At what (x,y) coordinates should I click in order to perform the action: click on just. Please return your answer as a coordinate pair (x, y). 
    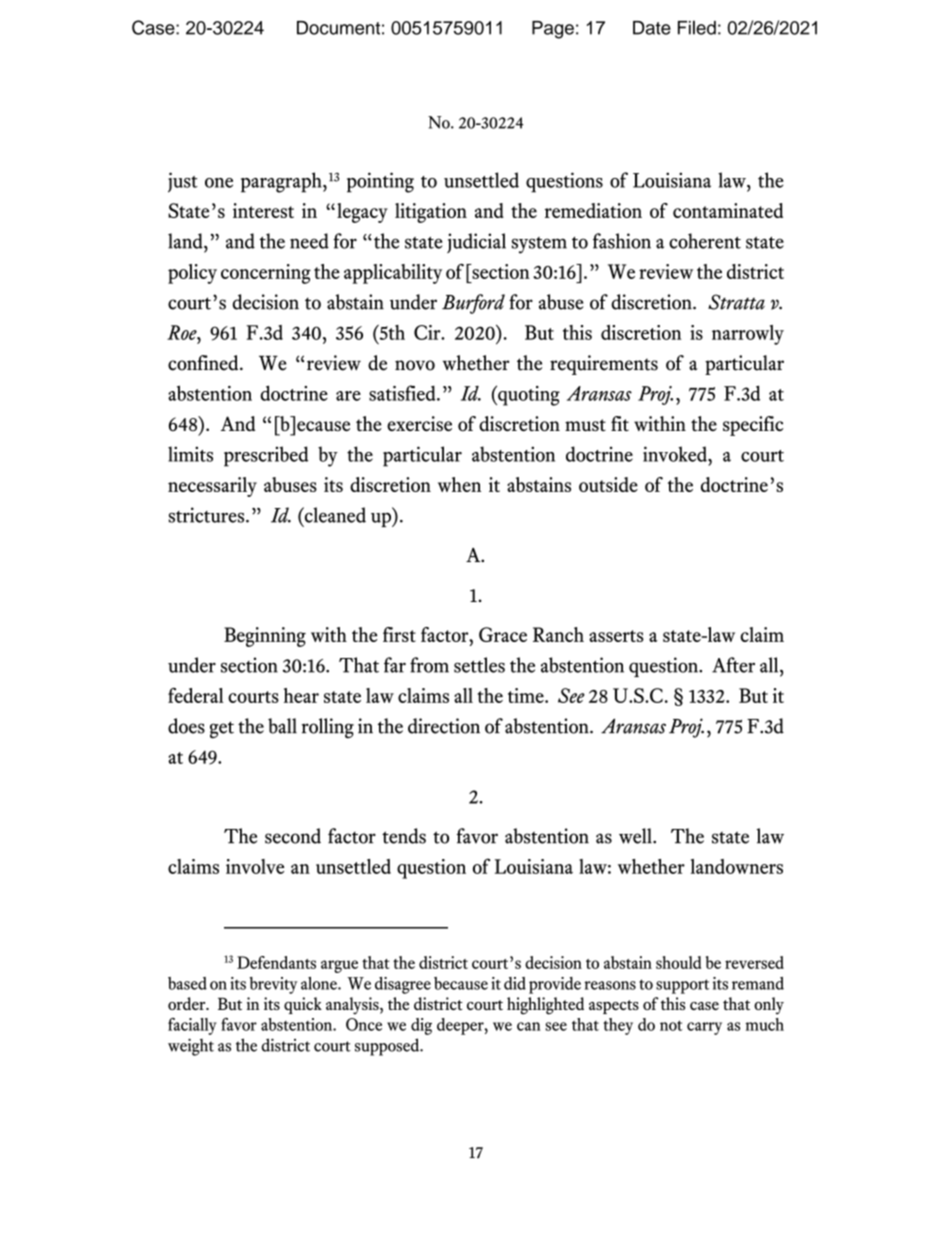
    Looking at the image, I should click on (183, 182).
